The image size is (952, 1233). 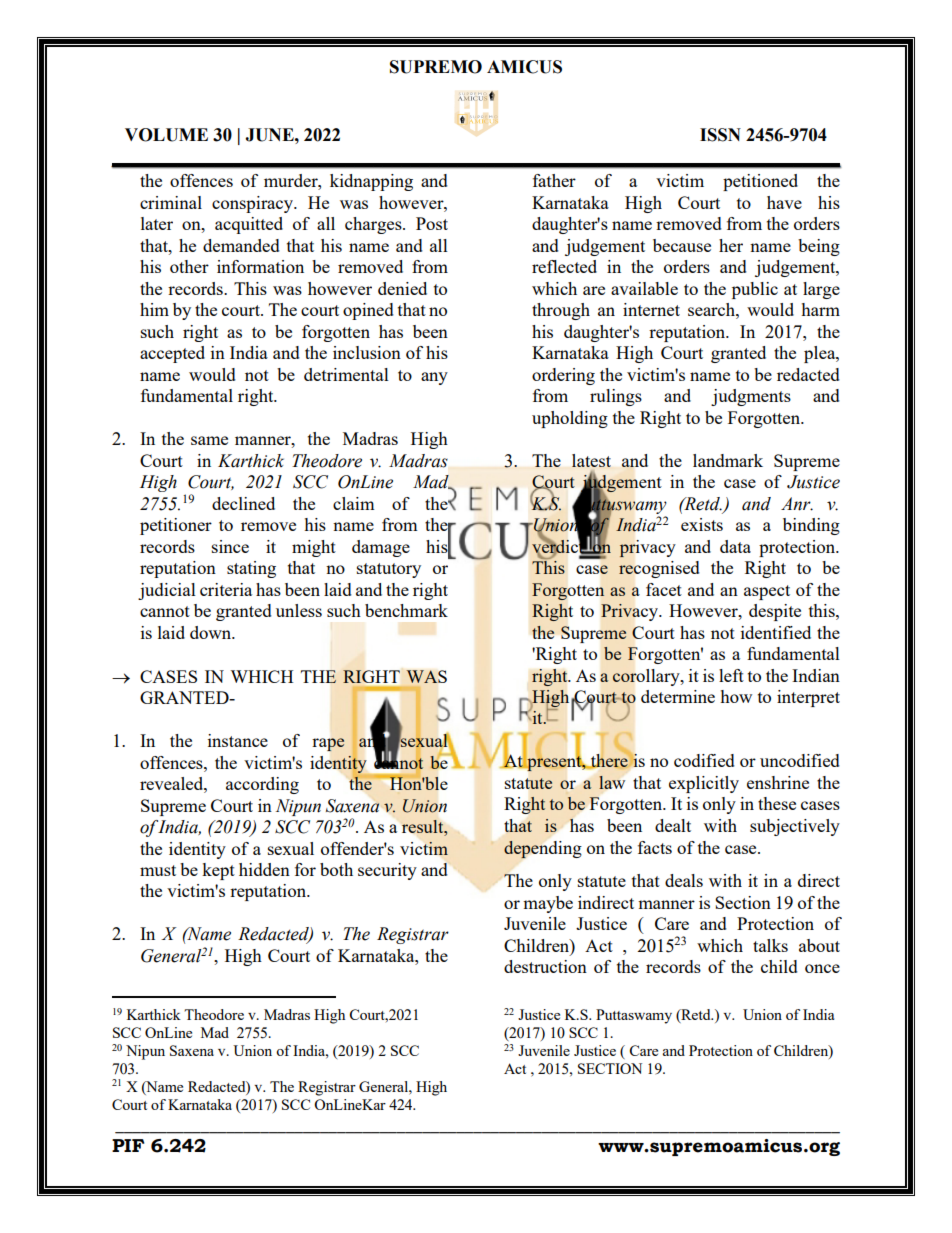 What do you see at coordinates (751, 397) in the screenshot?
I see `judgments` at bounding box center [751, 397].
